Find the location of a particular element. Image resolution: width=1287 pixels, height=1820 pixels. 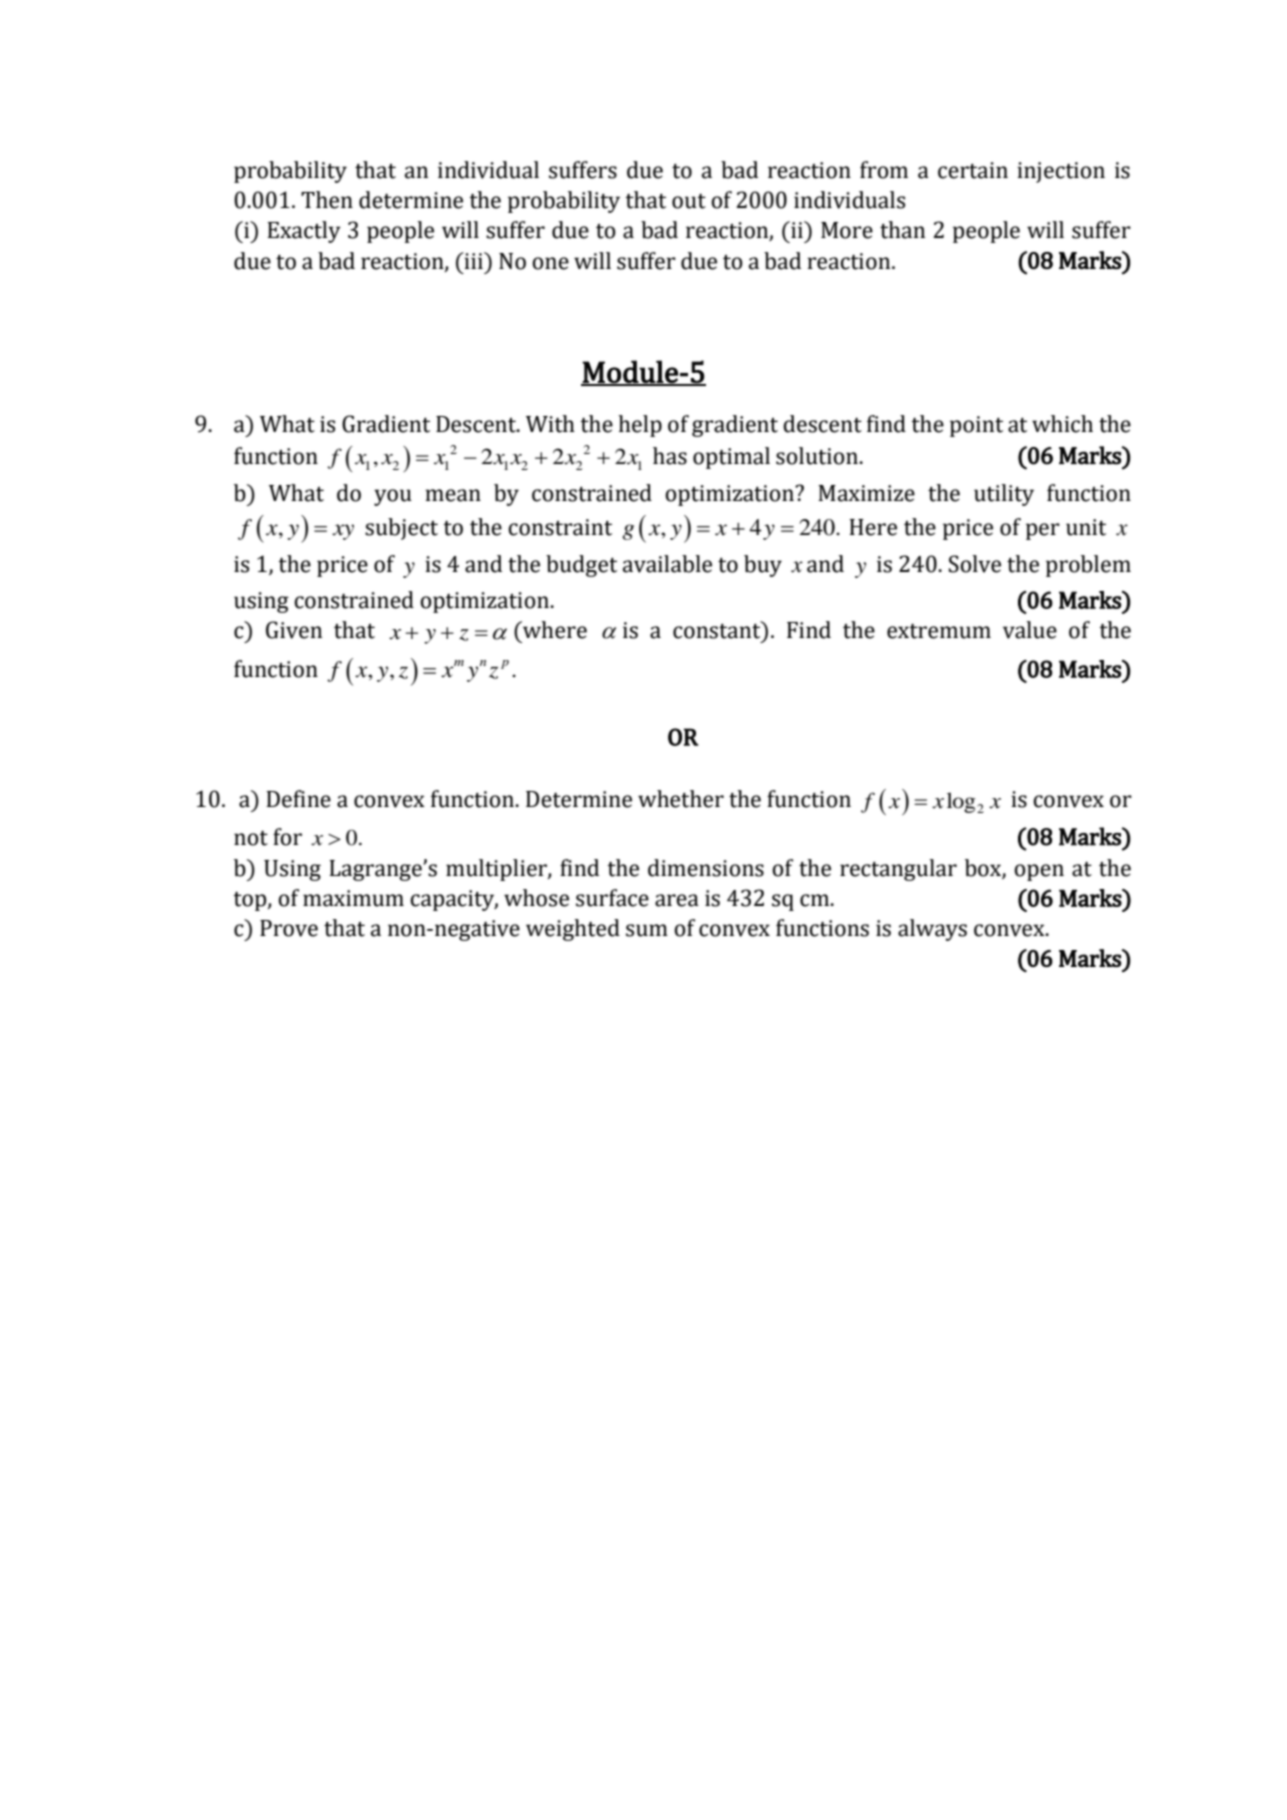

help is located at coordinates (640, 426).
